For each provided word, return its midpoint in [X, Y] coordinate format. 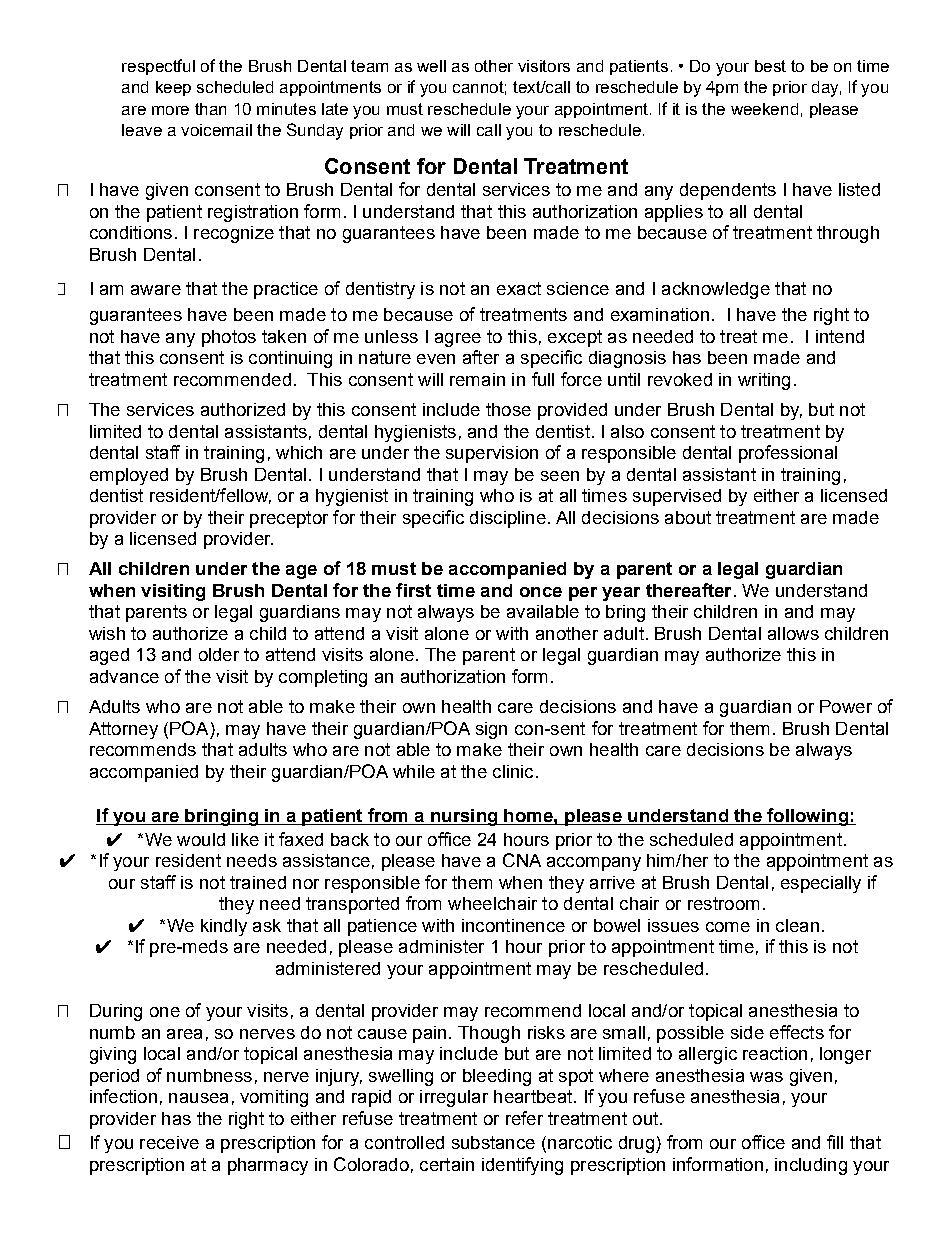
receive [169, 1142]
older [219, 654]
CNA [522, 860]
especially [821, 884]
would [201, 839]
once [541, 592]
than [210, 109]
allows [793, 633]
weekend [764, 109]
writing [764, 381]
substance [493, 1142]
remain [477, 379]
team [369, 66]
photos [229, 338]
